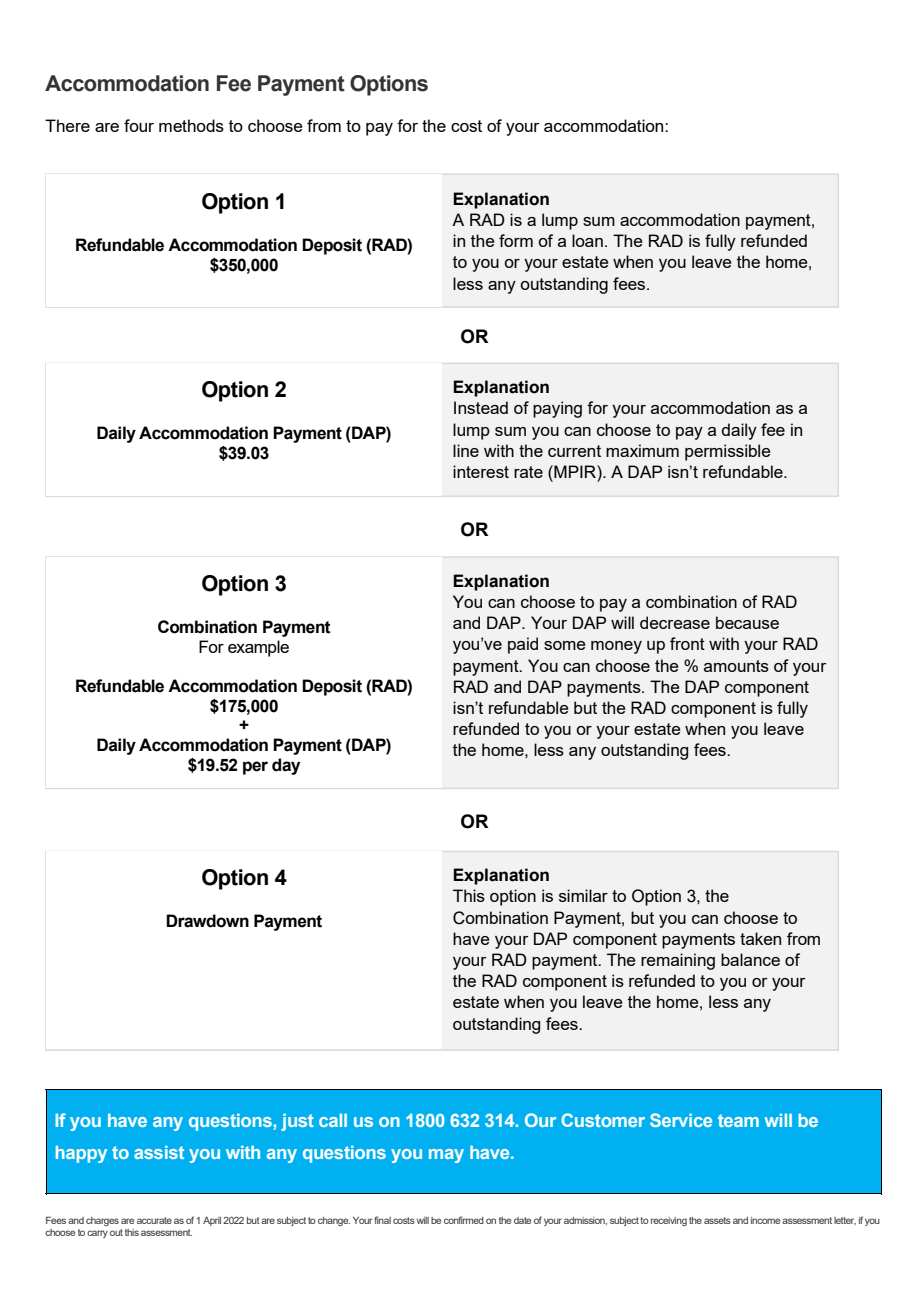 The width and height of the screenshot is (924, 1308). Describe the element at coordinates (583, 895) in the screenshot. I see `similar` at that location.
